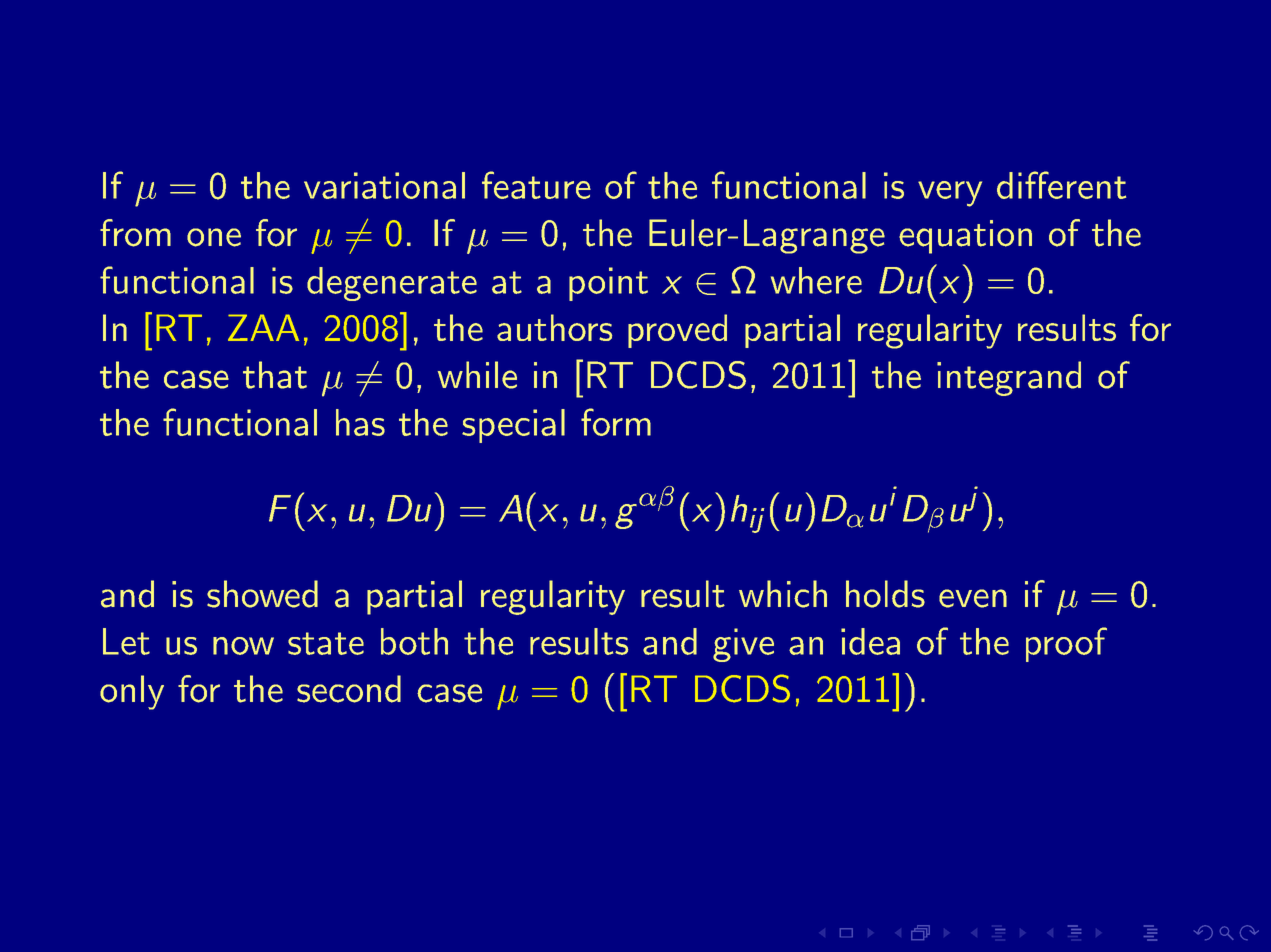  I want to click on idea, so click(870, 641).
